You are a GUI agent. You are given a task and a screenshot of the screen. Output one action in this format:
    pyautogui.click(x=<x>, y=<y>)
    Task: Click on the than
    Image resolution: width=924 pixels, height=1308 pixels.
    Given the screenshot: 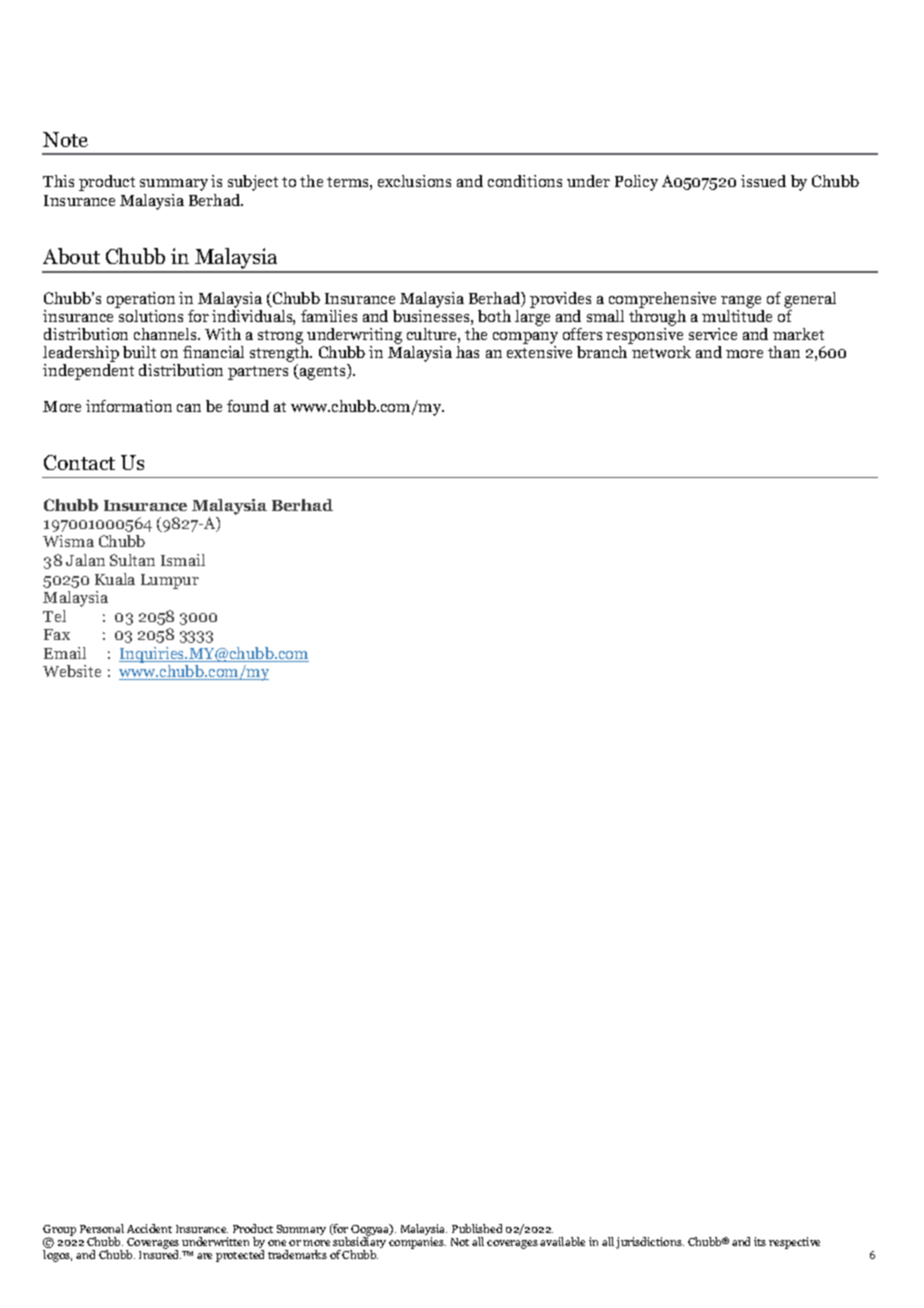 What is the action you would take?
    pyautogui.click(x=784, y=352)
